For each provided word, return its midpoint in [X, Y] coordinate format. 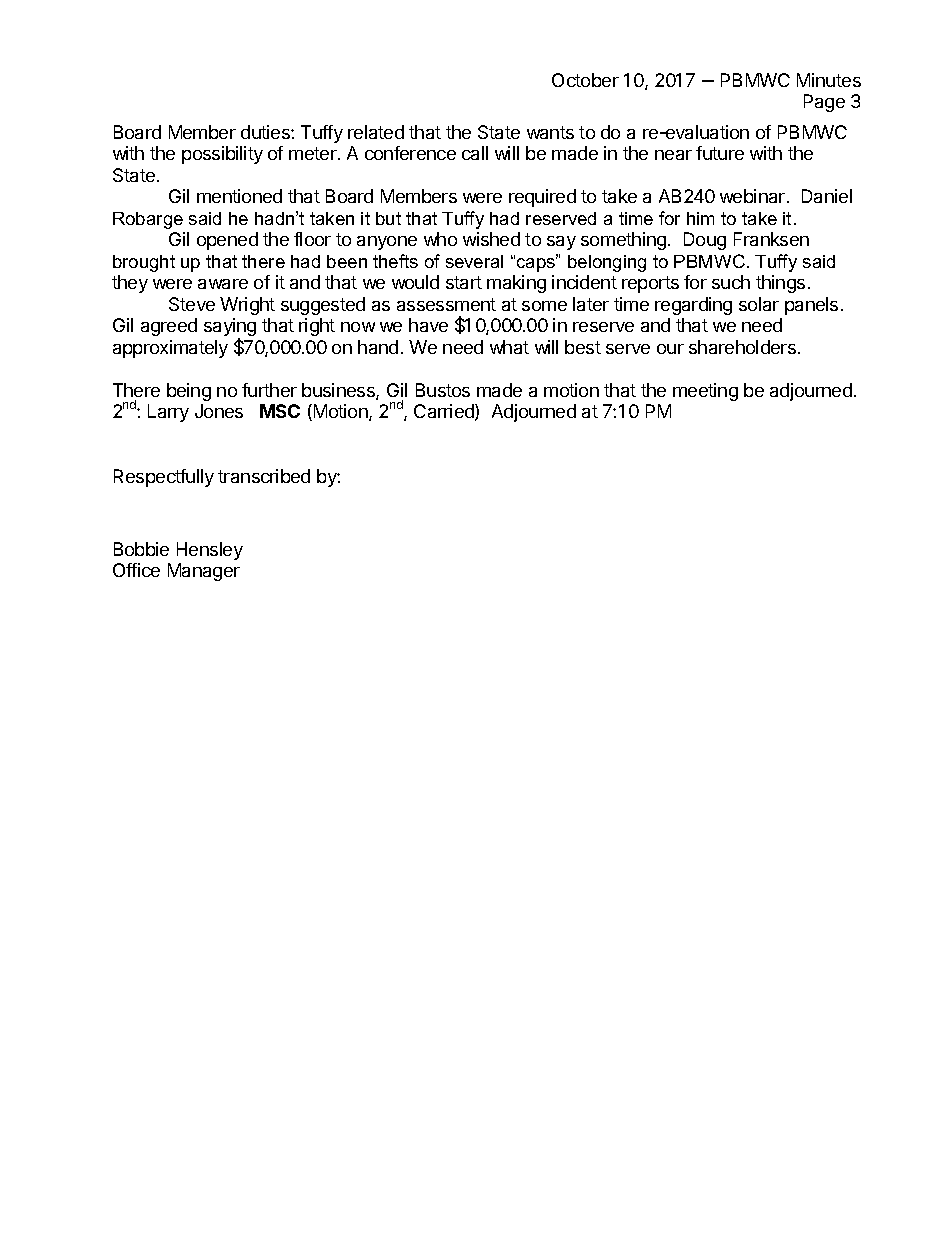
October [585, 80]
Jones [219, 411]
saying [230, 328]
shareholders [742, 347]
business [339, 391]
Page [824, 103]
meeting [705, 392]
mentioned [239, 196]
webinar [754, 196]
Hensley [210, 551]
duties [266, 132]
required [542, 198]
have [428, 325]
